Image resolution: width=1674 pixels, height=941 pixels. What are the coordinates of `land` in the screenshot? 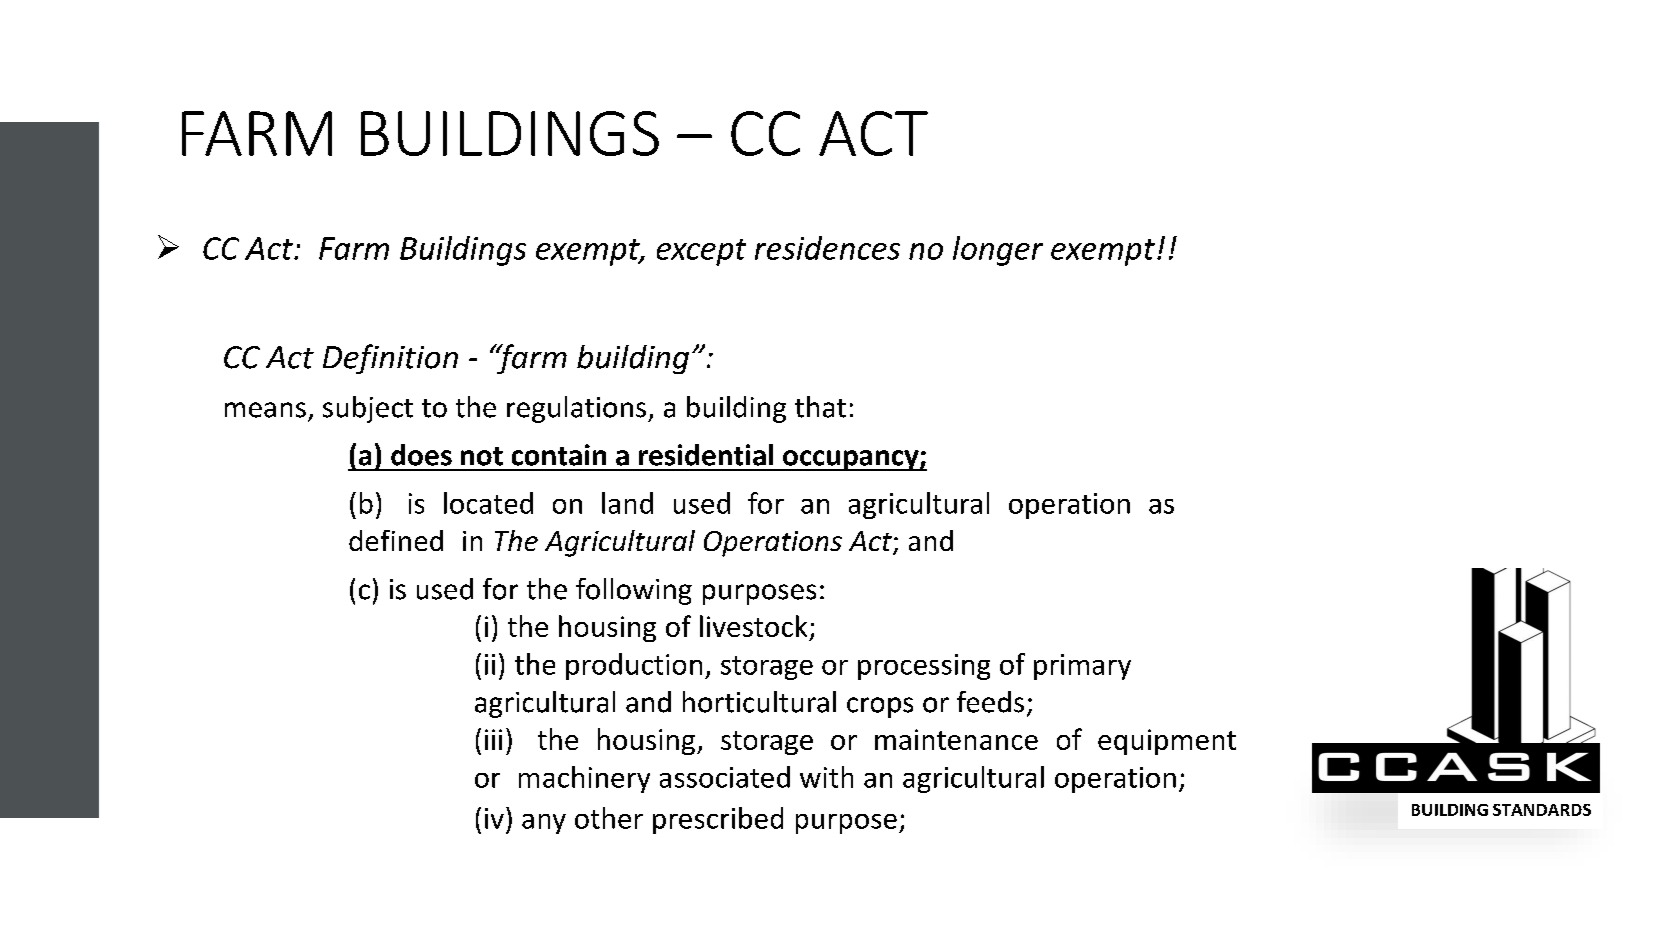 It's located at (627, 503).
